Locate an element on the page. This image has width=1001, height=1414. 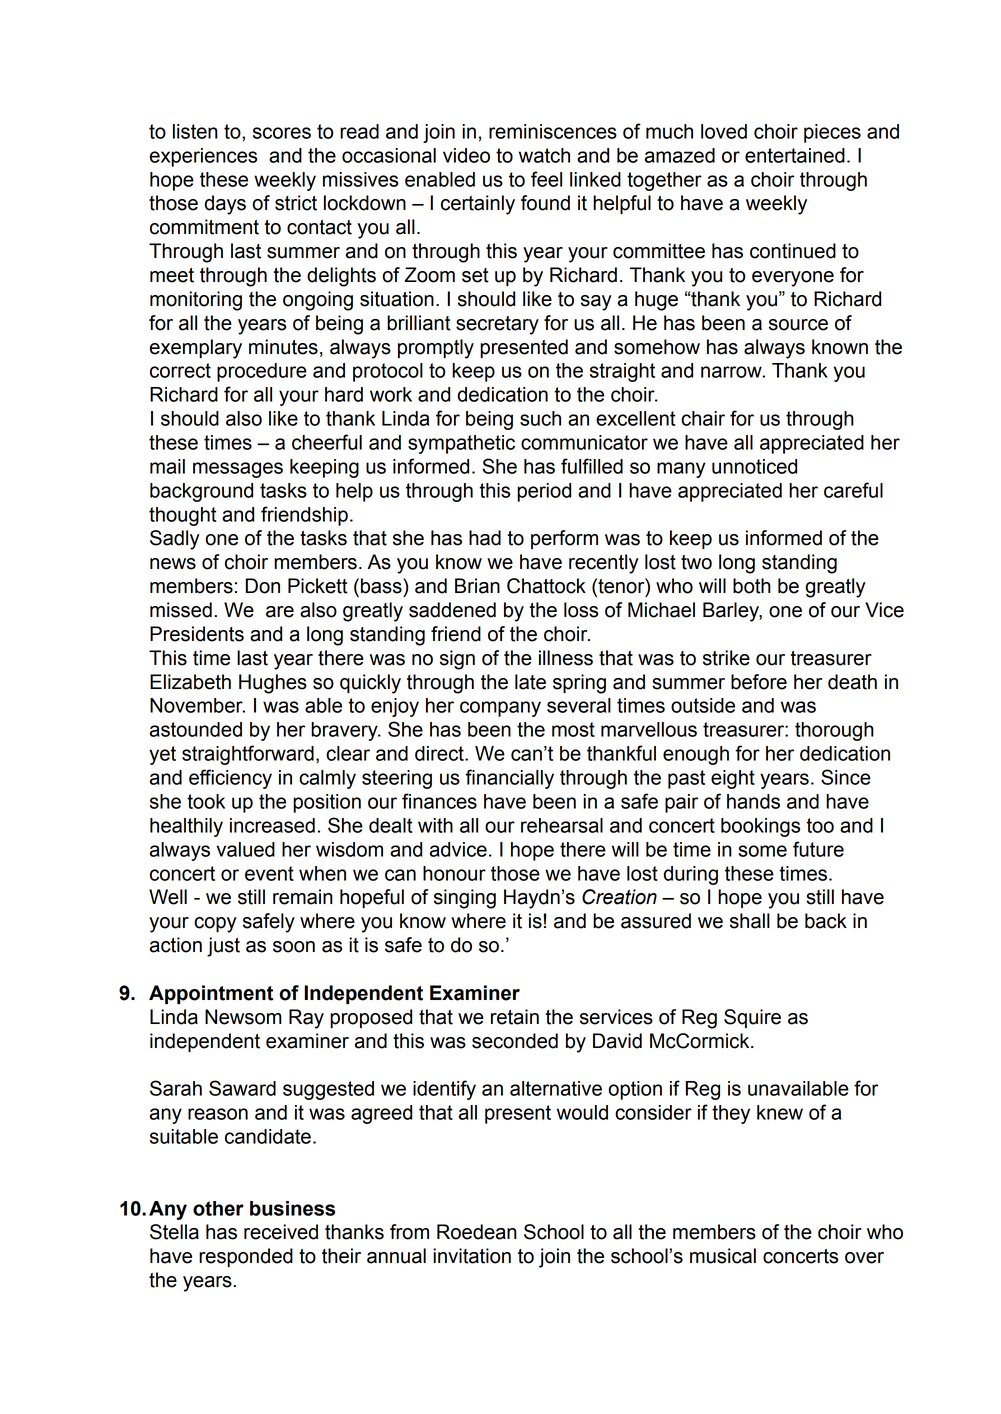
entertained is located at coordinates (795, 155).
